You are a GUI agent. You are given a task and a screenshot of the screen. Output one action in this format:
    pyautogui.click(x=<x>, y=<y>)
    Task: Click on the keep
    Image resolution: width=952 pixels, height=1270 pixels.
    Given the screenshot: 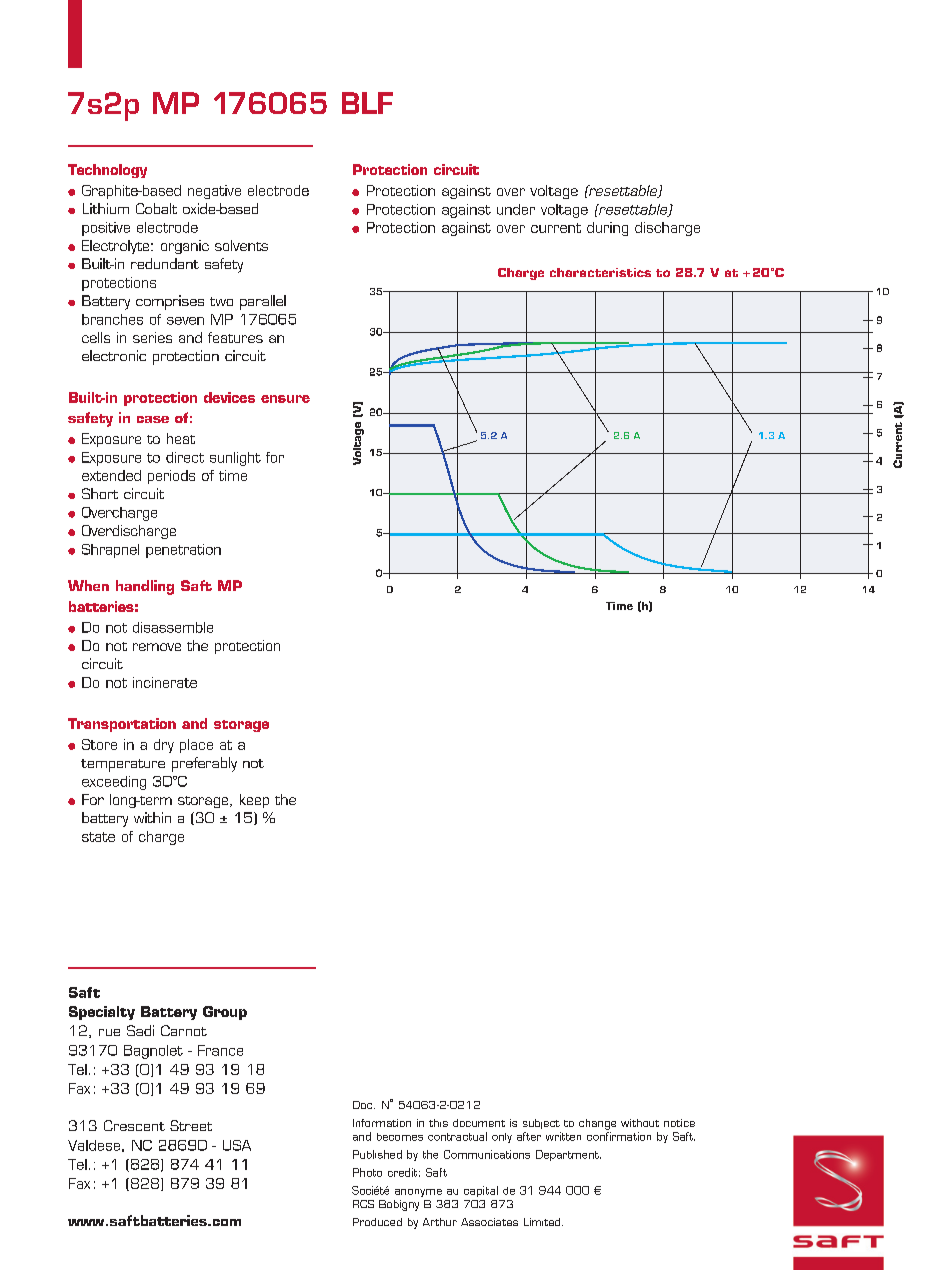 What is the action you would take?
    pyautogui.click(x=254, y=801)
